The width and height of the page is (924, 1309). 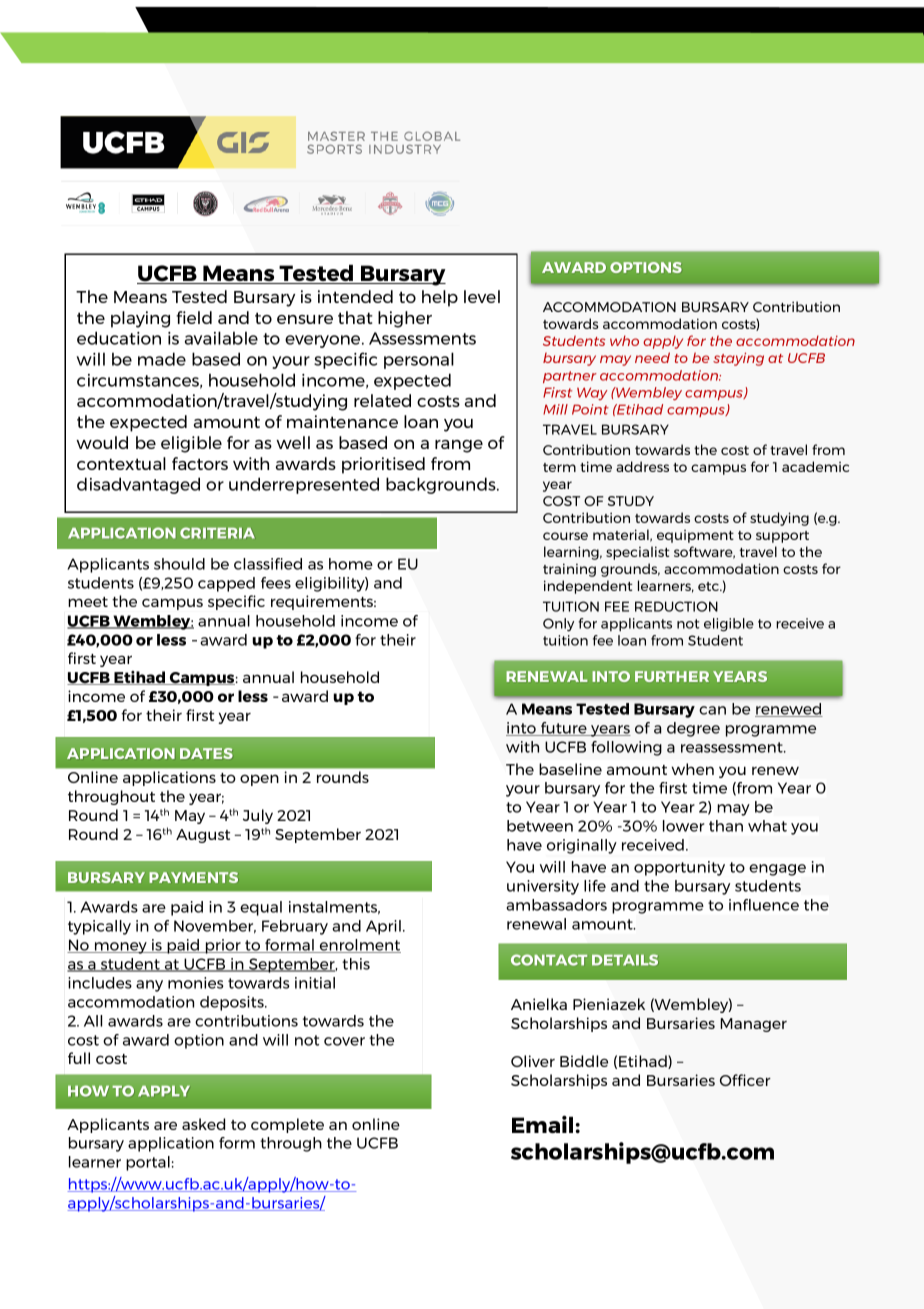 What do you see at coordinates (738, 359) in the page?
I see `staying` at bounding box center [738, 359].
